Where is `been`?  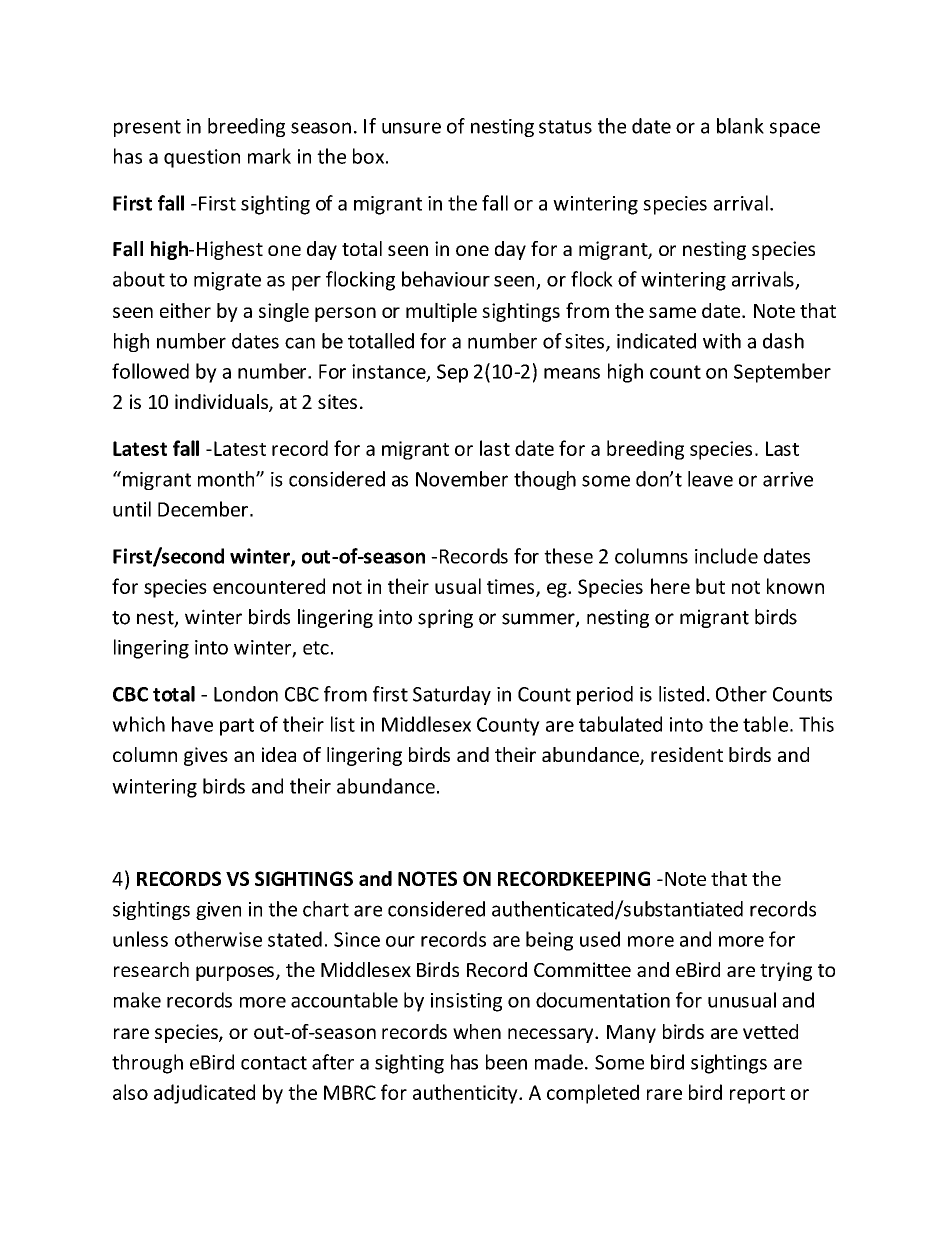 been is located at coordinates (506, 1062).
